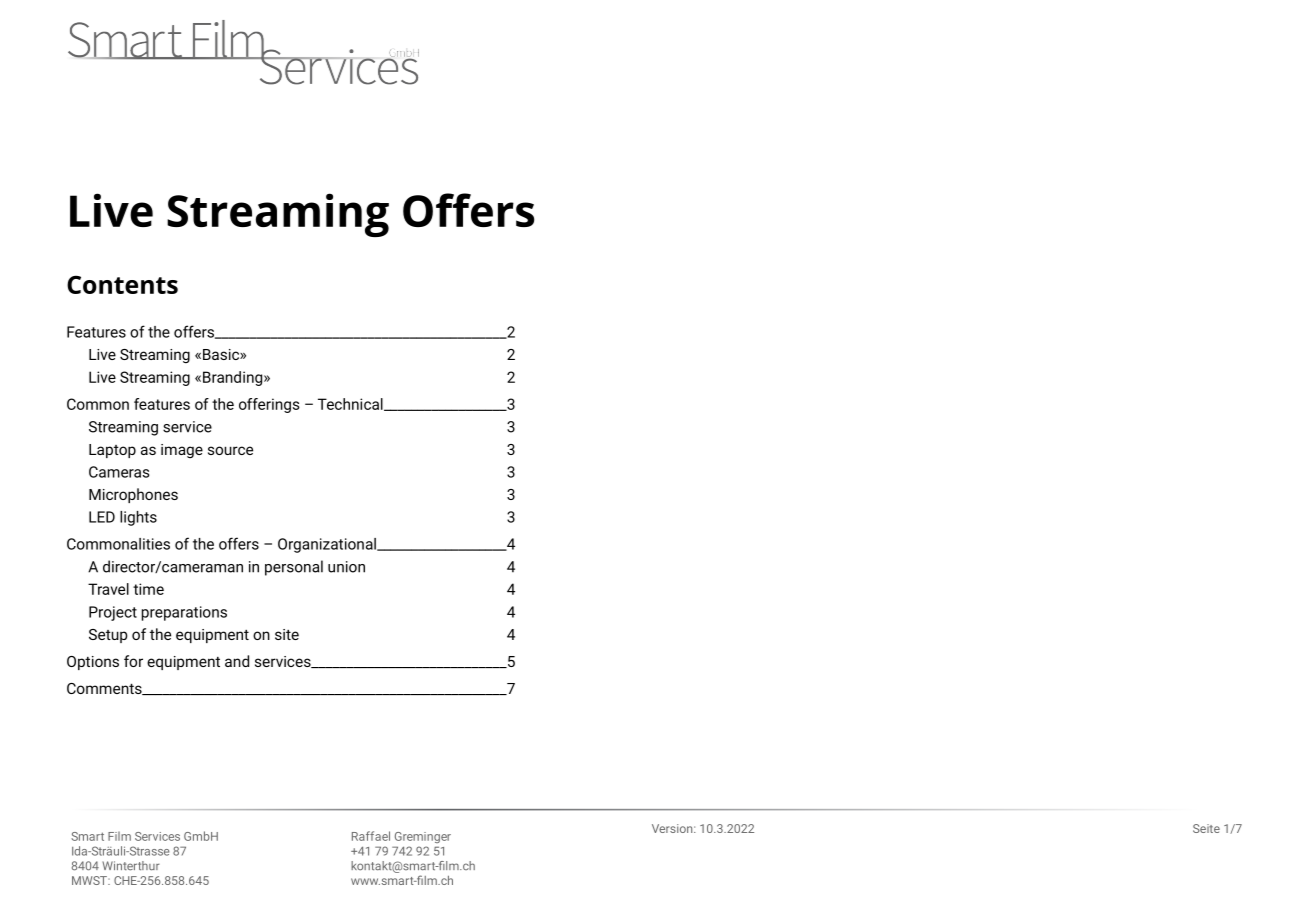 Image resolution: width=1308 pixels, height=924 pixels. What do you see at coordinates (294, 568) in the screenshot?
I see `personal` at bounding box center [294, 568].
